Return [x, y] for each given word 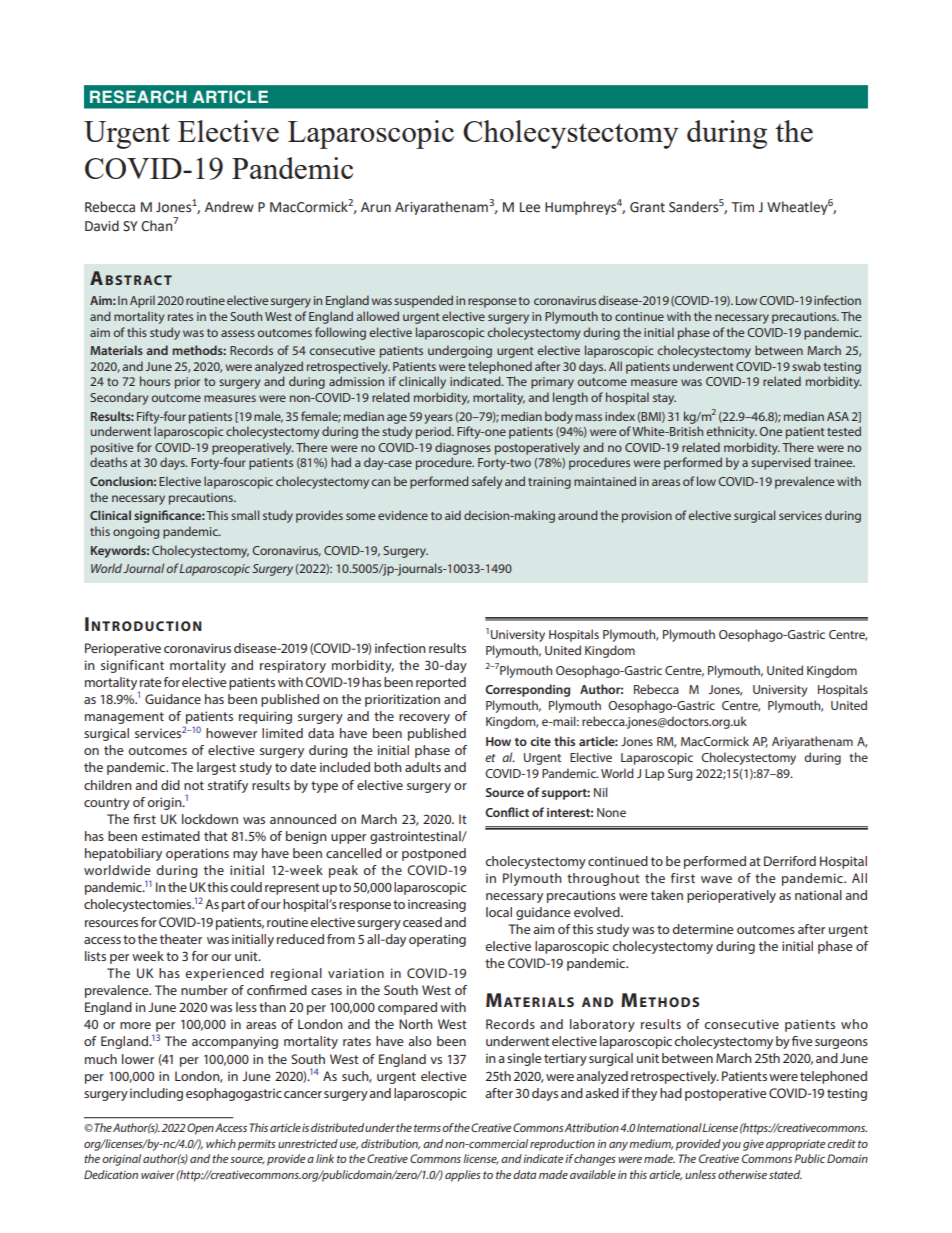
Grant [647, 207]
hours [155, 381]
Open [200, 1129]
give [753, 1145]
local [499, 912]
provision [647, 517]
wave [716, 879]
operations [197, 854]
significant [132, 666]
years [438, 419]
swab [806, 366]
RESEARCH [138, 97]
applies [463, 1176]
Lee [530, 207]
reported [441, 683]
